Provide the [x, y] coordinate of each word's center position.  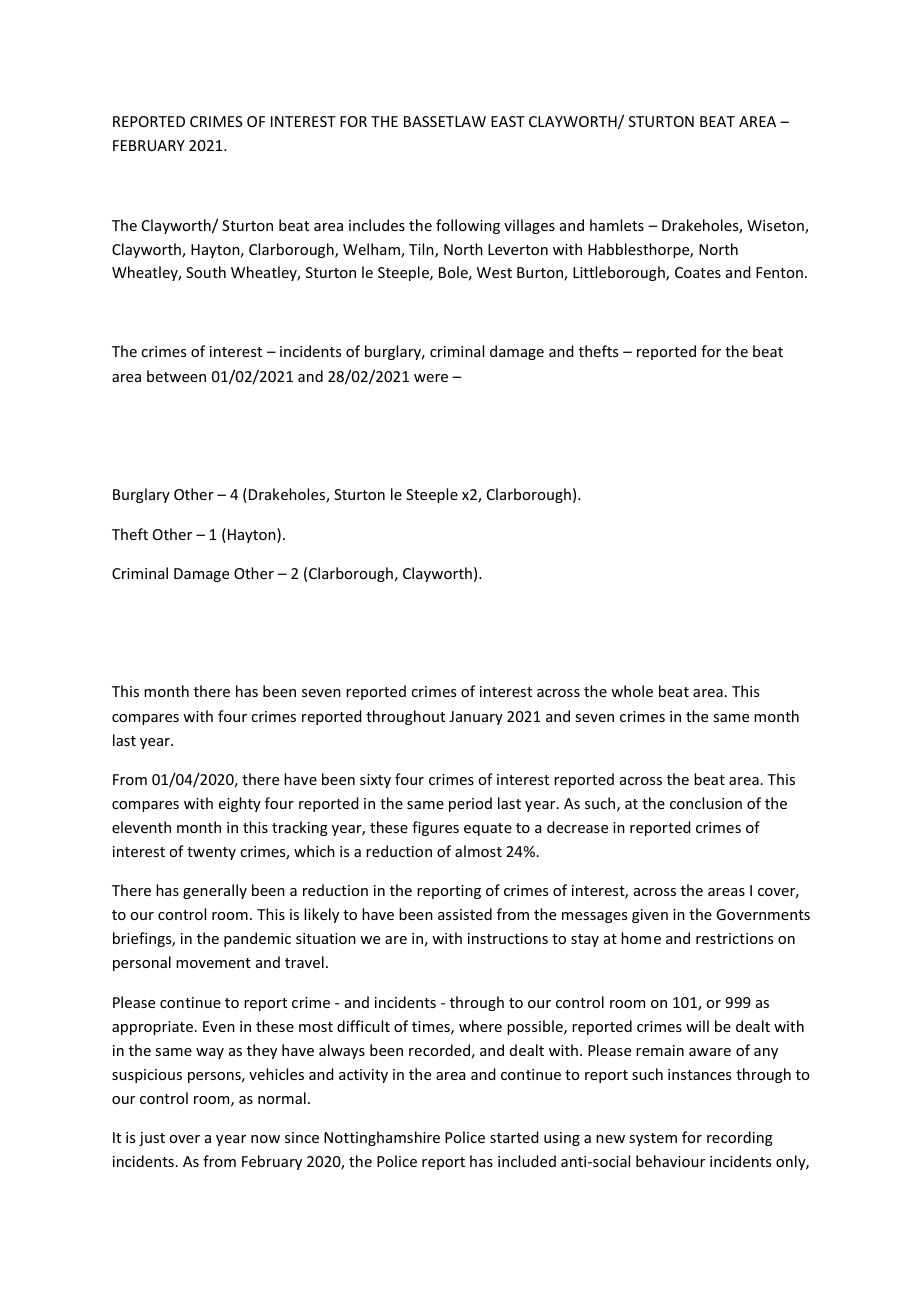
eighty [240, 804]
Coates [698, 272]
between [176, 376]
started [514, 1137]
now [265, 1139]
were [431, 378]
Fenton [779, 272]
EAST [508, 121]
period [470, 804]
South [206, 272]
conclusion [706, 803]
